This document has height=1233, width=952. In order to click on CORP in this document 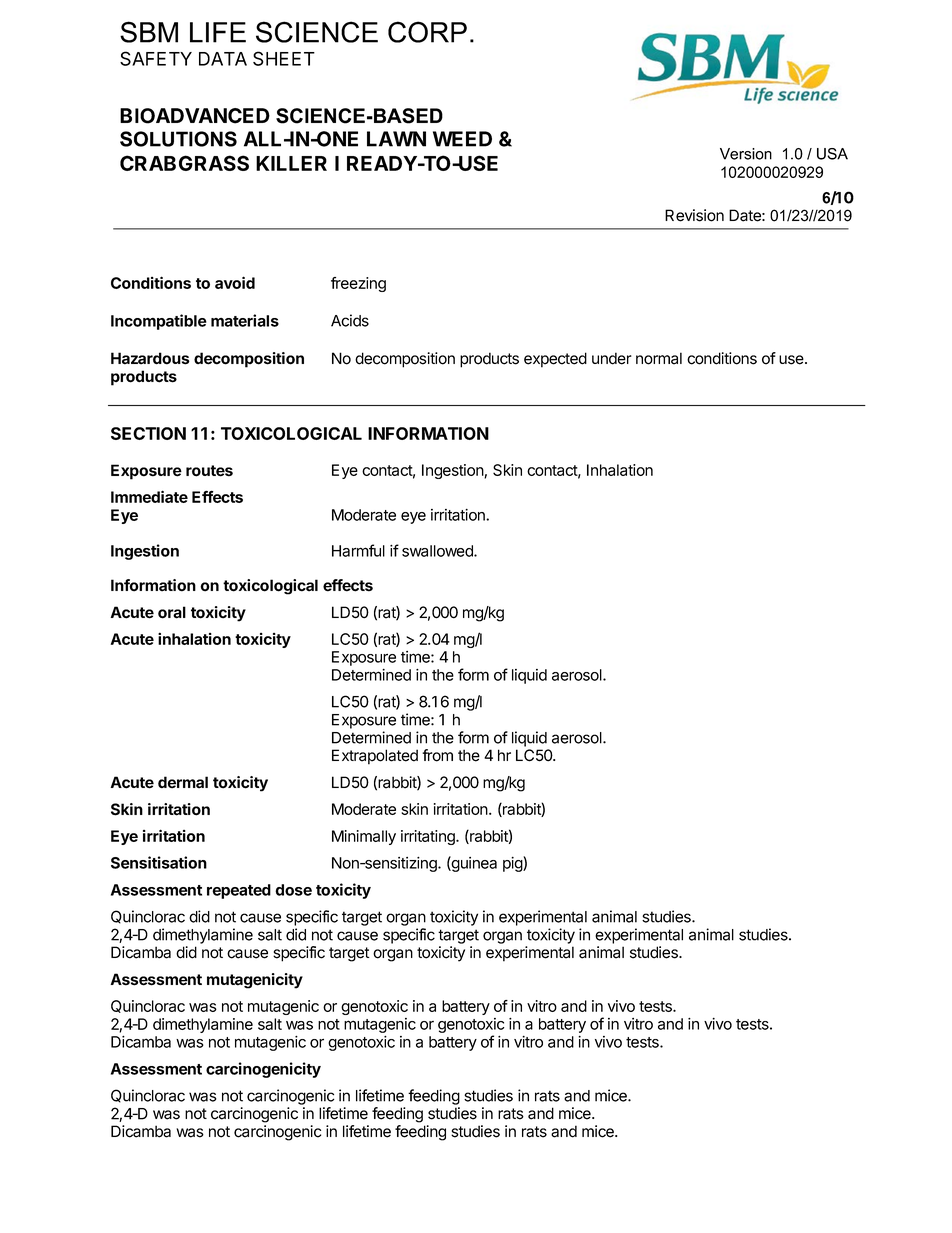, I will do `click(427, 32)`.
